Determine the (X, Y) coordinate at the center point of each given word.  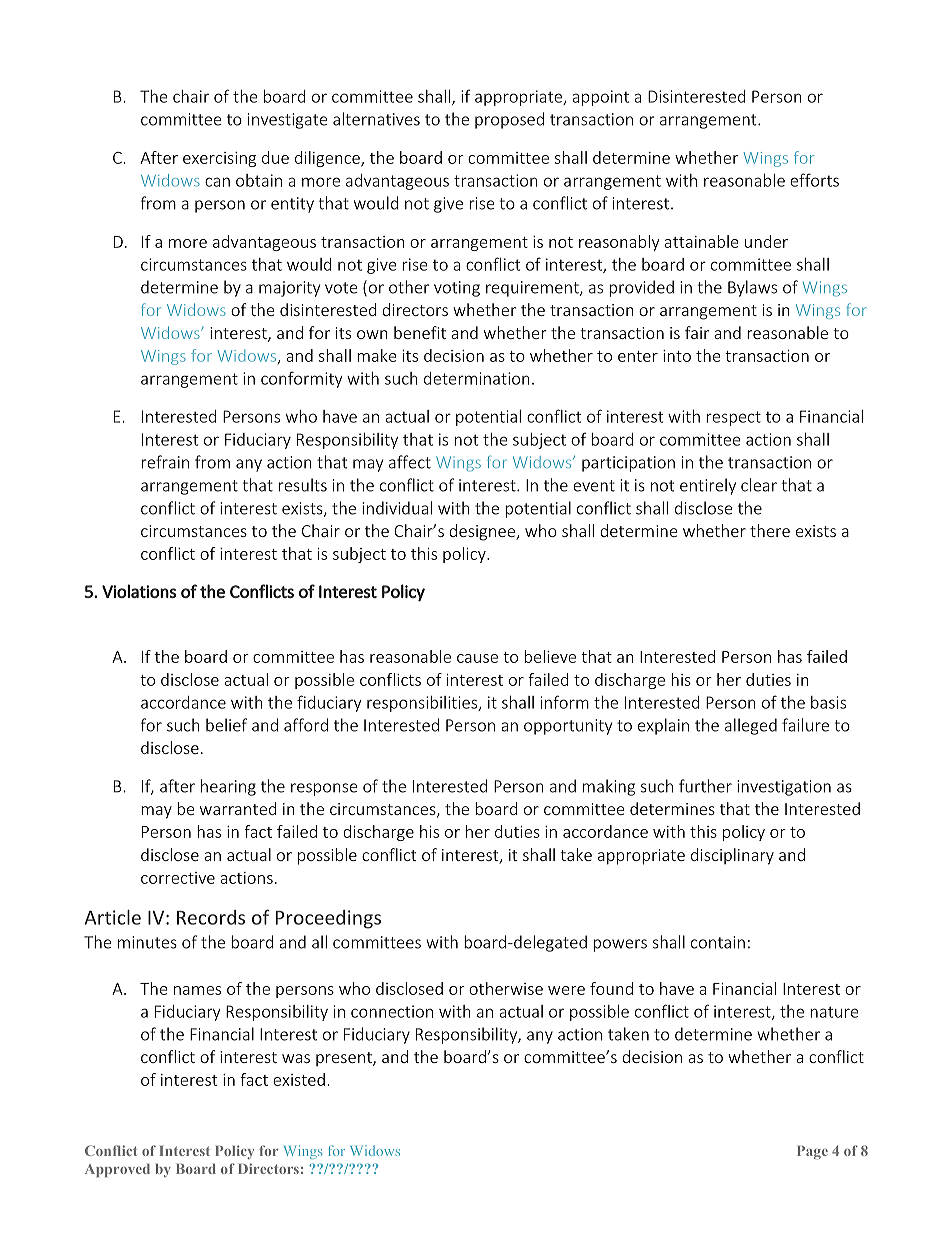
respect (733, 418)
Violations (139, 591)
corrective (178, 878)
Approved (117, 1170)
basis (828, 702)
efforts (814, 180)
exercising (219, 159)
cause (477, 658)
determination (477, 378)
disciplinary (732, 856)
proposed (509, 120)
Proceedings (328, 919)
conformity (302, 379)
